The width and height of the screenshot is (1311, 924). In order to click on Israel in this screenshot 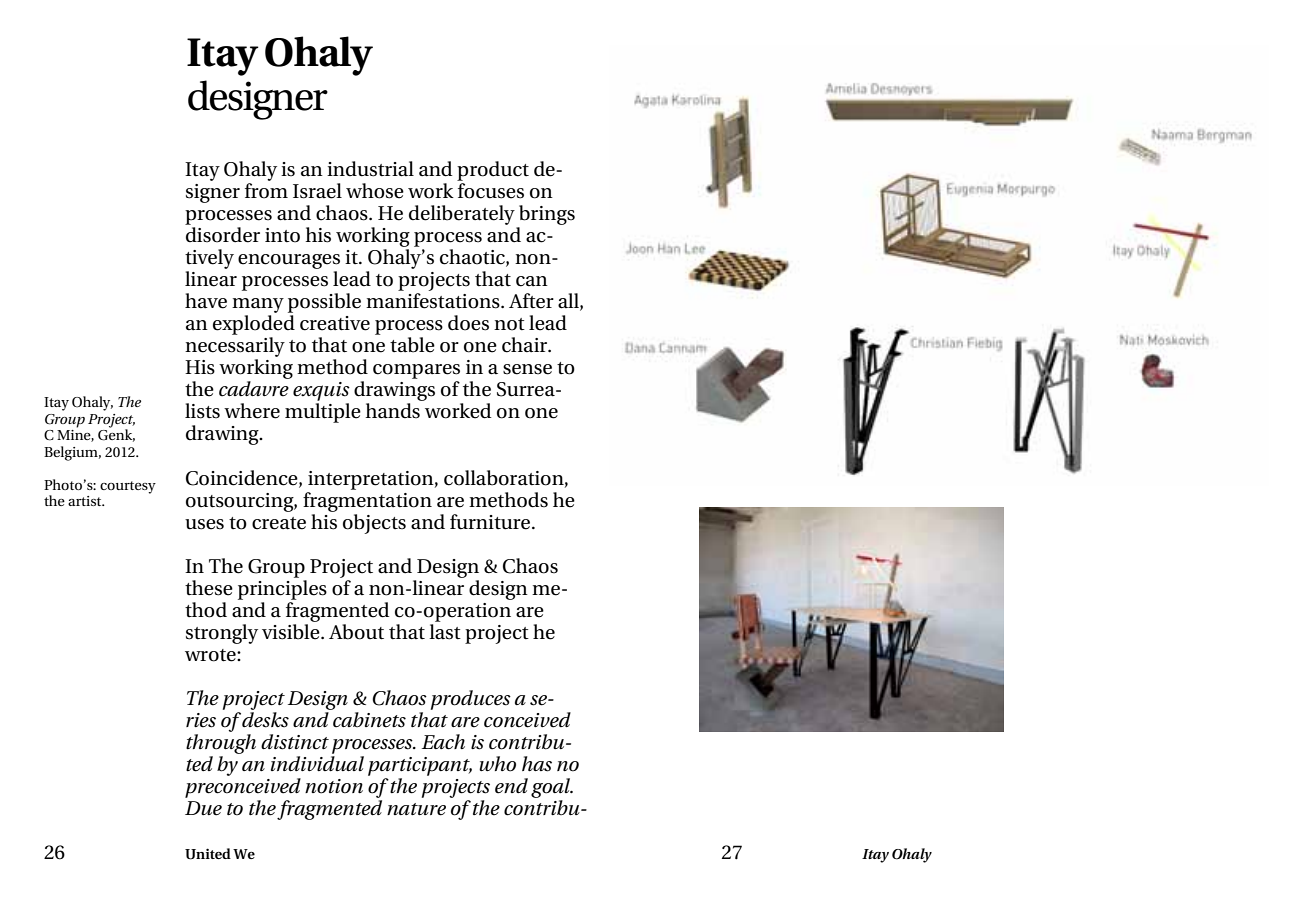, I will do `click(317, 191)`.
